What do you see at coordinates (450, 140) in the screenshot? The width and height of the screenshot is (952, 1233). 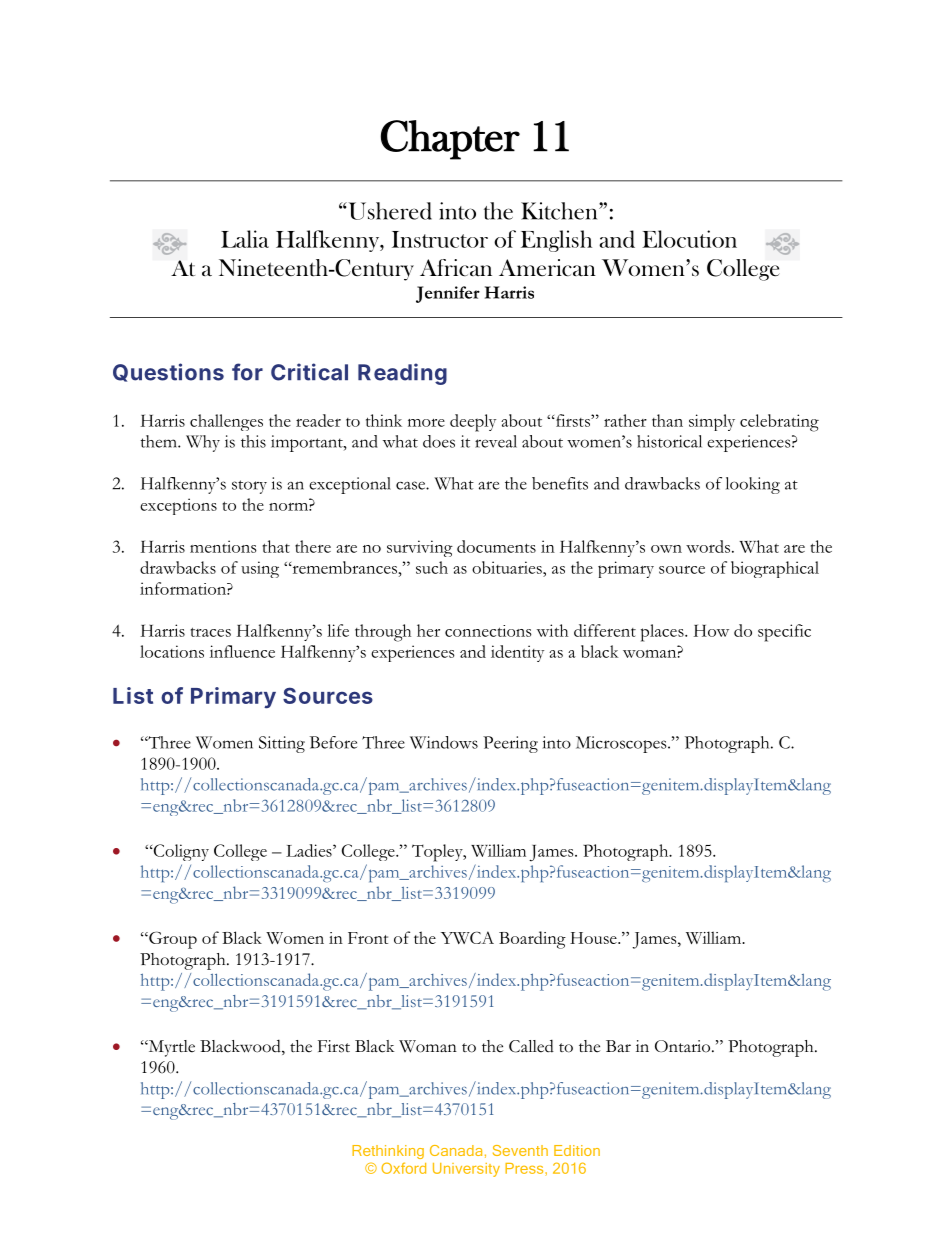 I see `Chapter` at bounding box center [450, 140].
